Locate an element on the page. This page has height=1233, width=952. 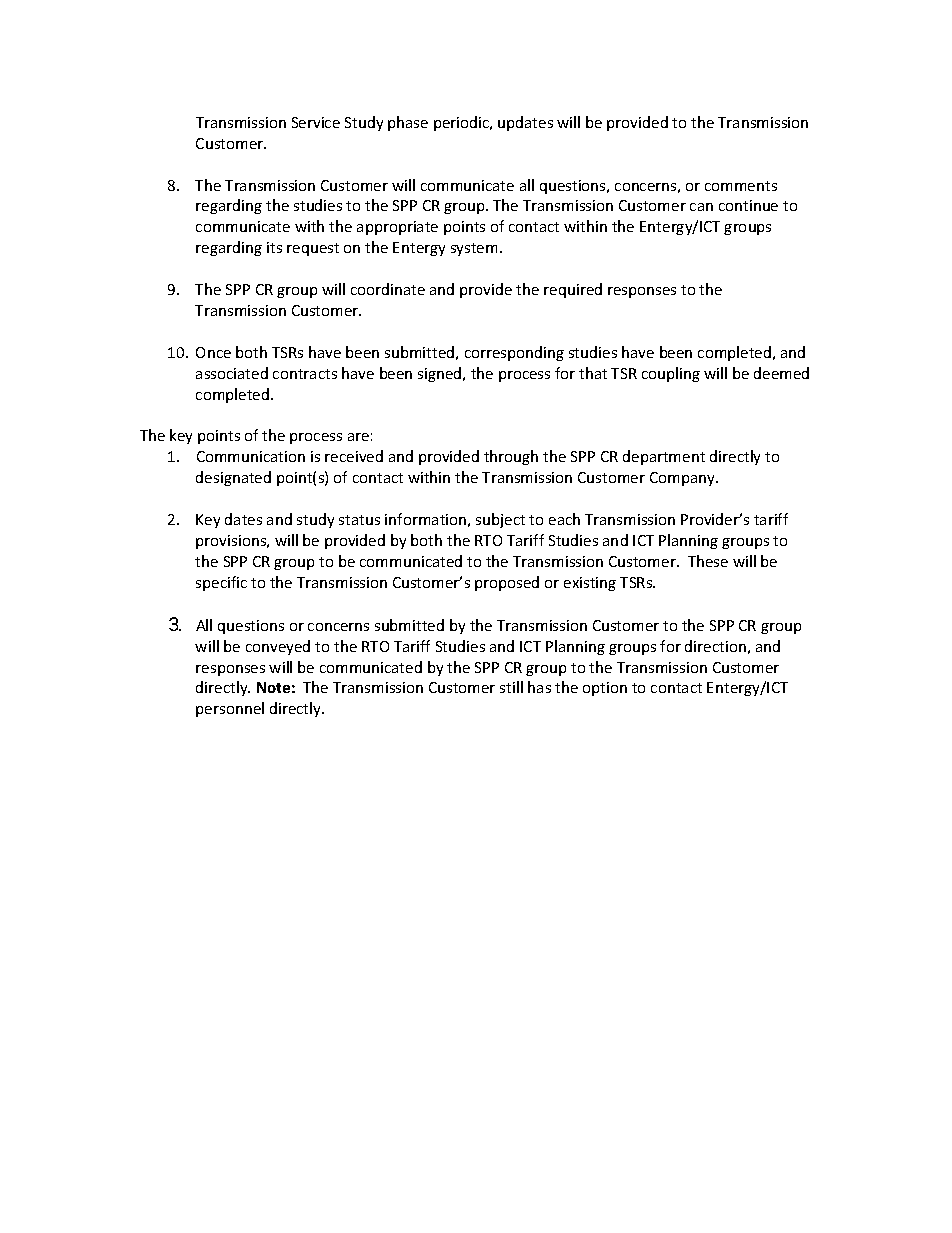
still is located at coordinates (511, 687).
